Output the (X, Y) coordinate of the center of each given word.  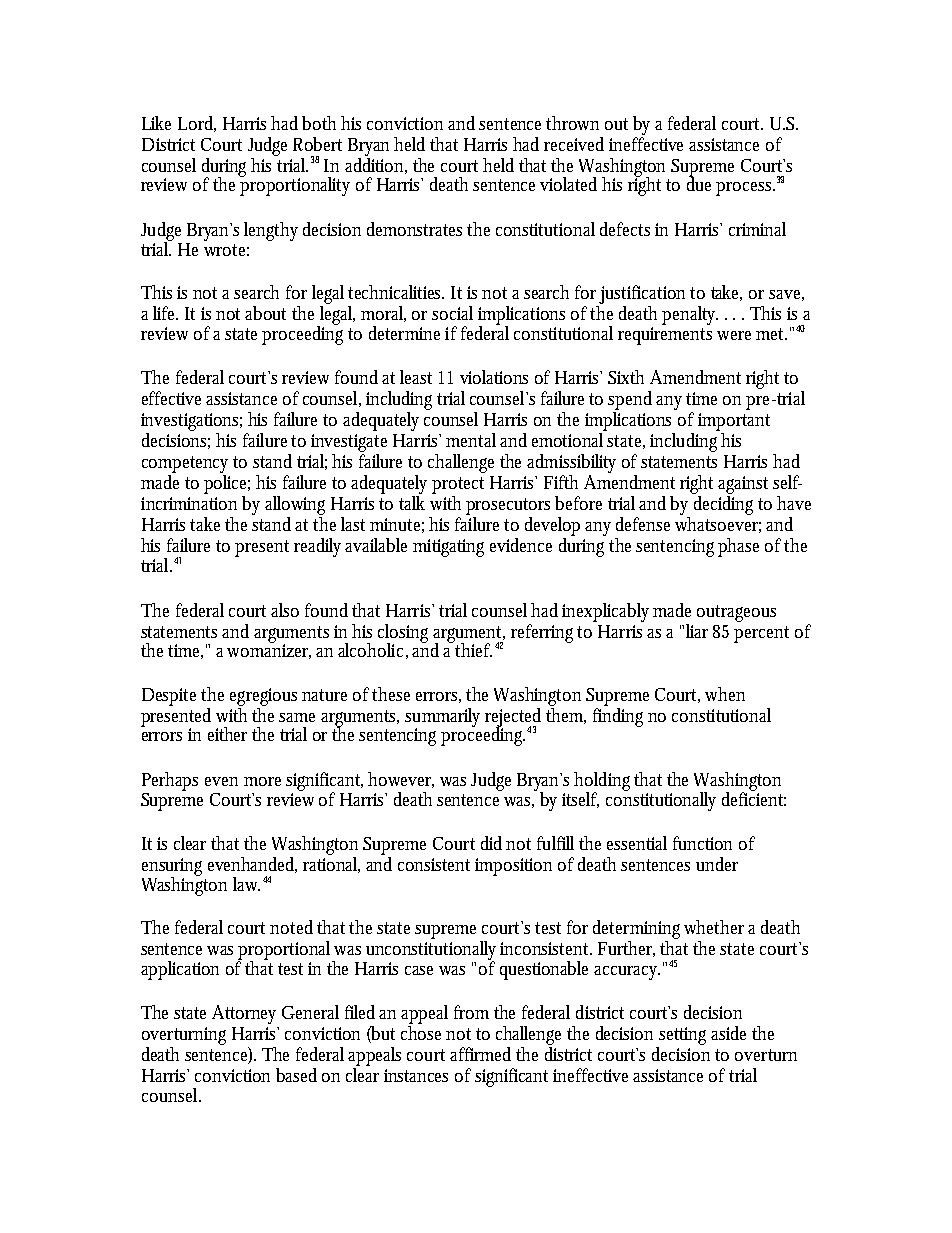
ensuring (172, 868)
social (452, 313)
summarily (442, 718)
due (699, 183)
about (265, 313)
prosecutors (508, 506)
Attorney (244, 1014)
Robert (317, 144)
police (227, 484)
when (725, 694)
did (491, 843)
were (734, 335)
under (717, 864)
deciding (723, 505)
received (574, 144)
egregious (263, 697)
